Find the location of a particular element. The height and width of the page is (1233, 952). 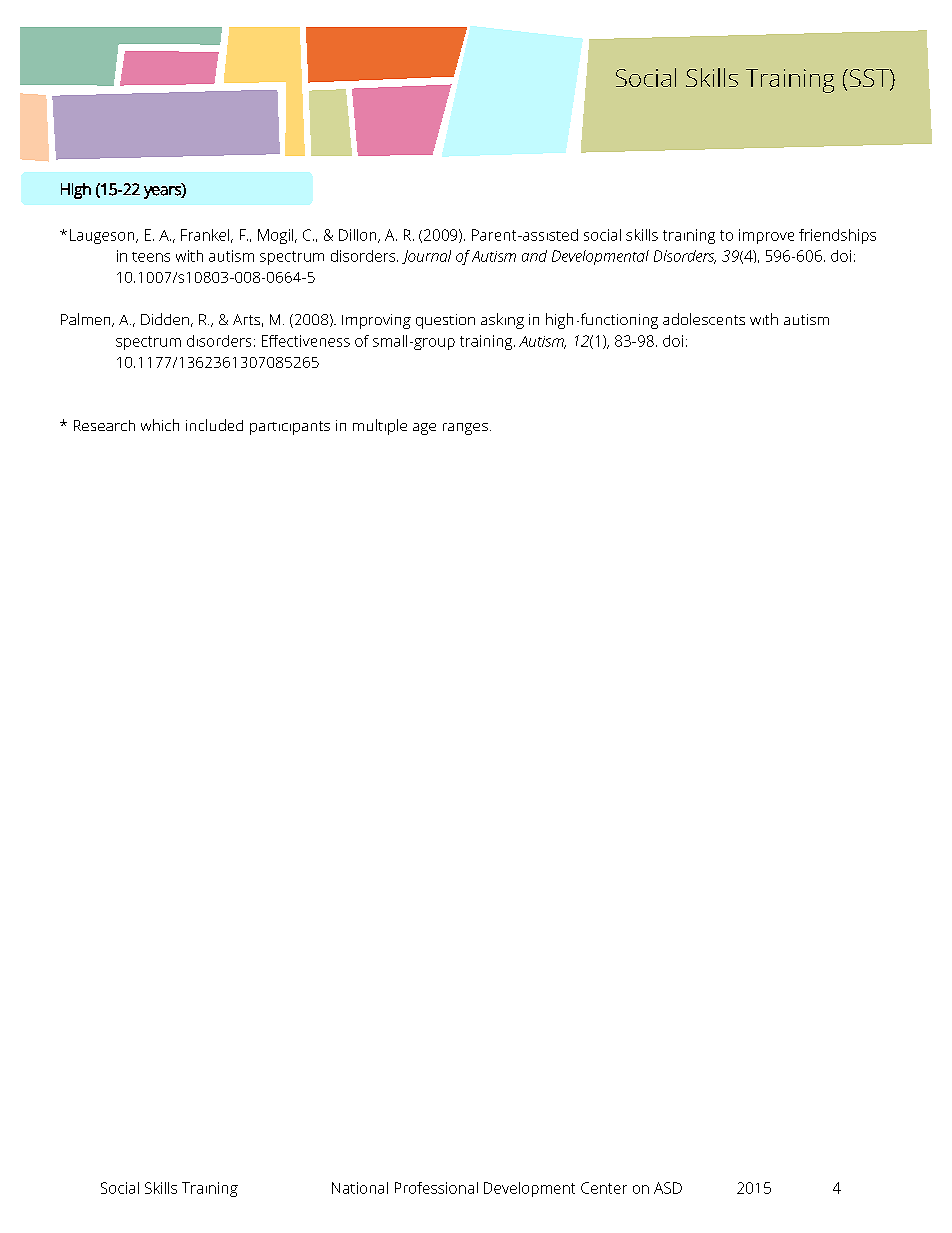

National is located at coordinates (360, 1188).
